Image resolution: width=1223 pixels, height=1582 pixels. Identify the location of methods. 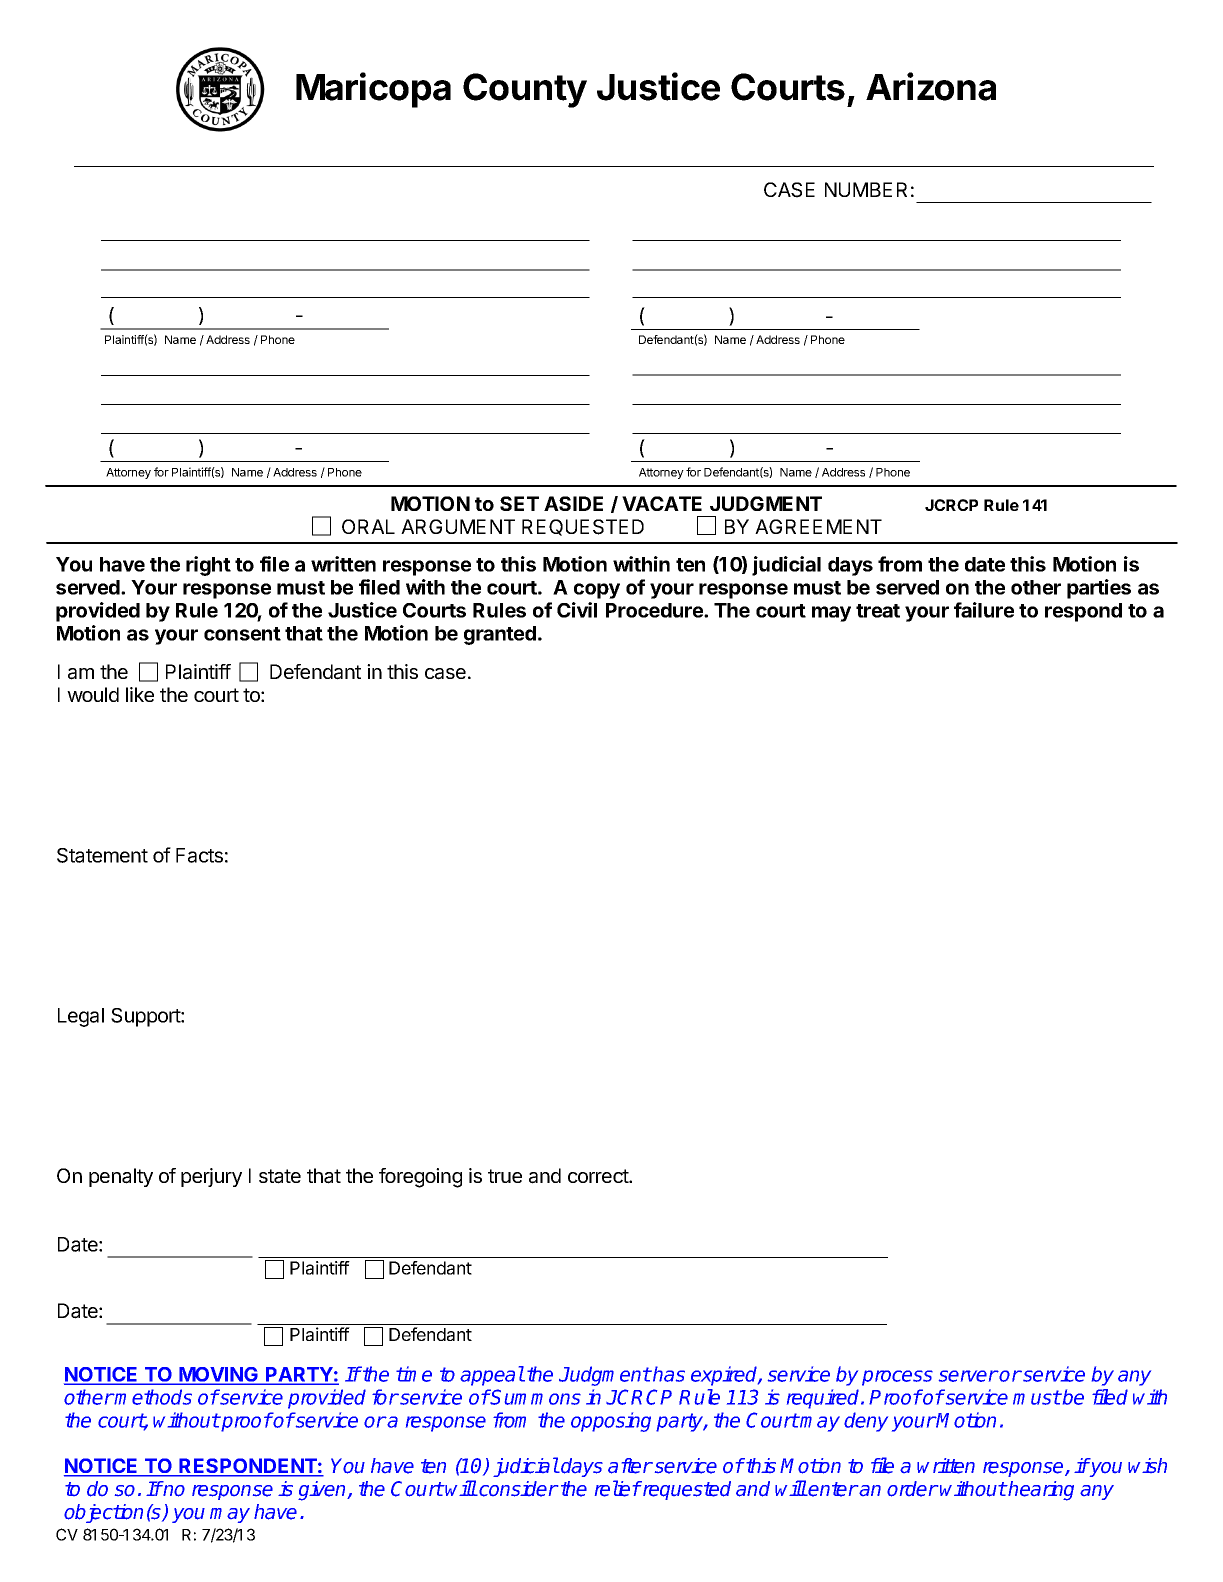
(153, 1397).
